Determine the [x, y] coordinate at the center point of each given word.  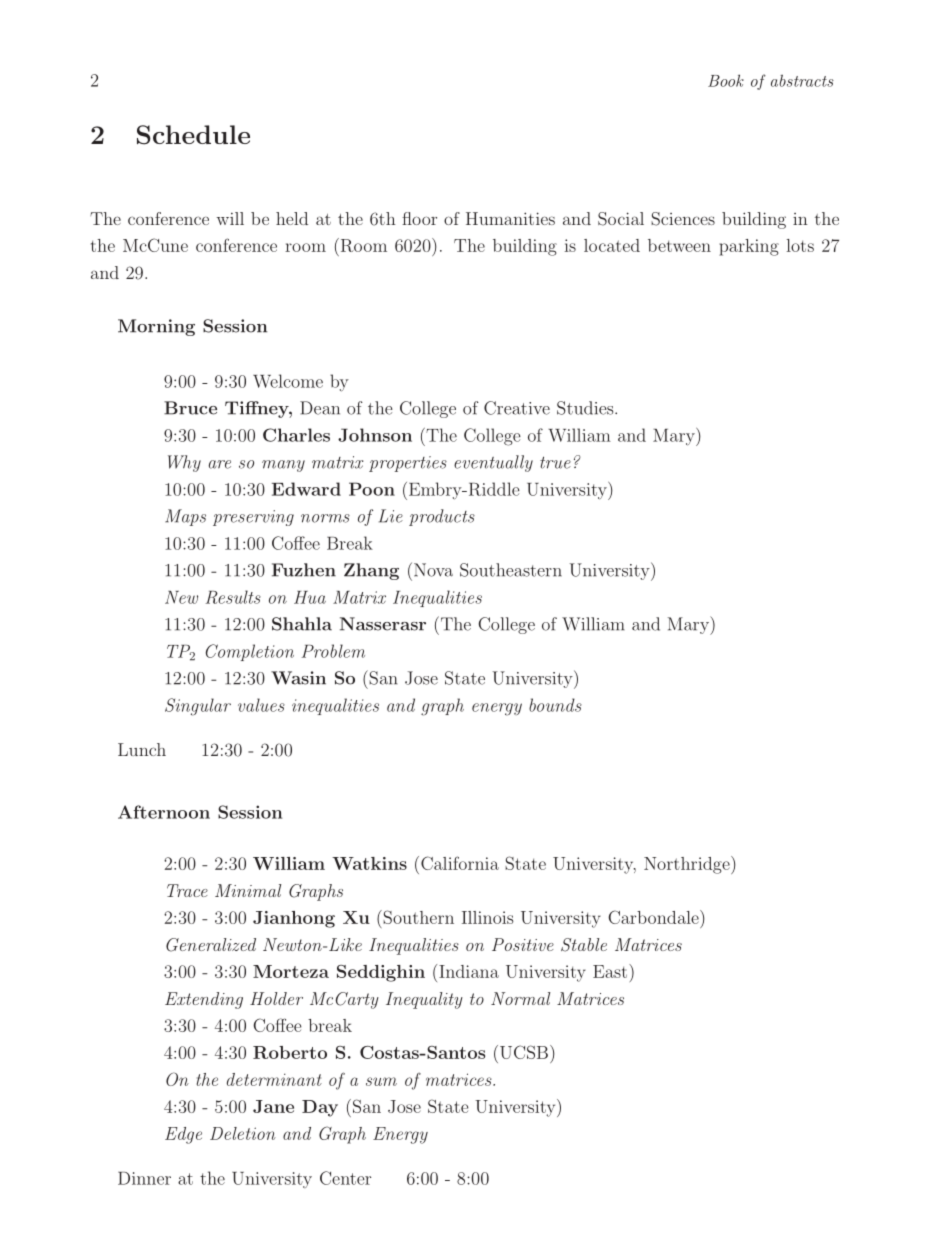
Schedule [193, 135]
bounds [555, 705]
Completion [250, 652]
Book [726, 80]
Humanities [510, 218]
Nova [433, 570]
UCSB [524, 1052]
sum [381, 1081]
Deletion [243, 1133]
